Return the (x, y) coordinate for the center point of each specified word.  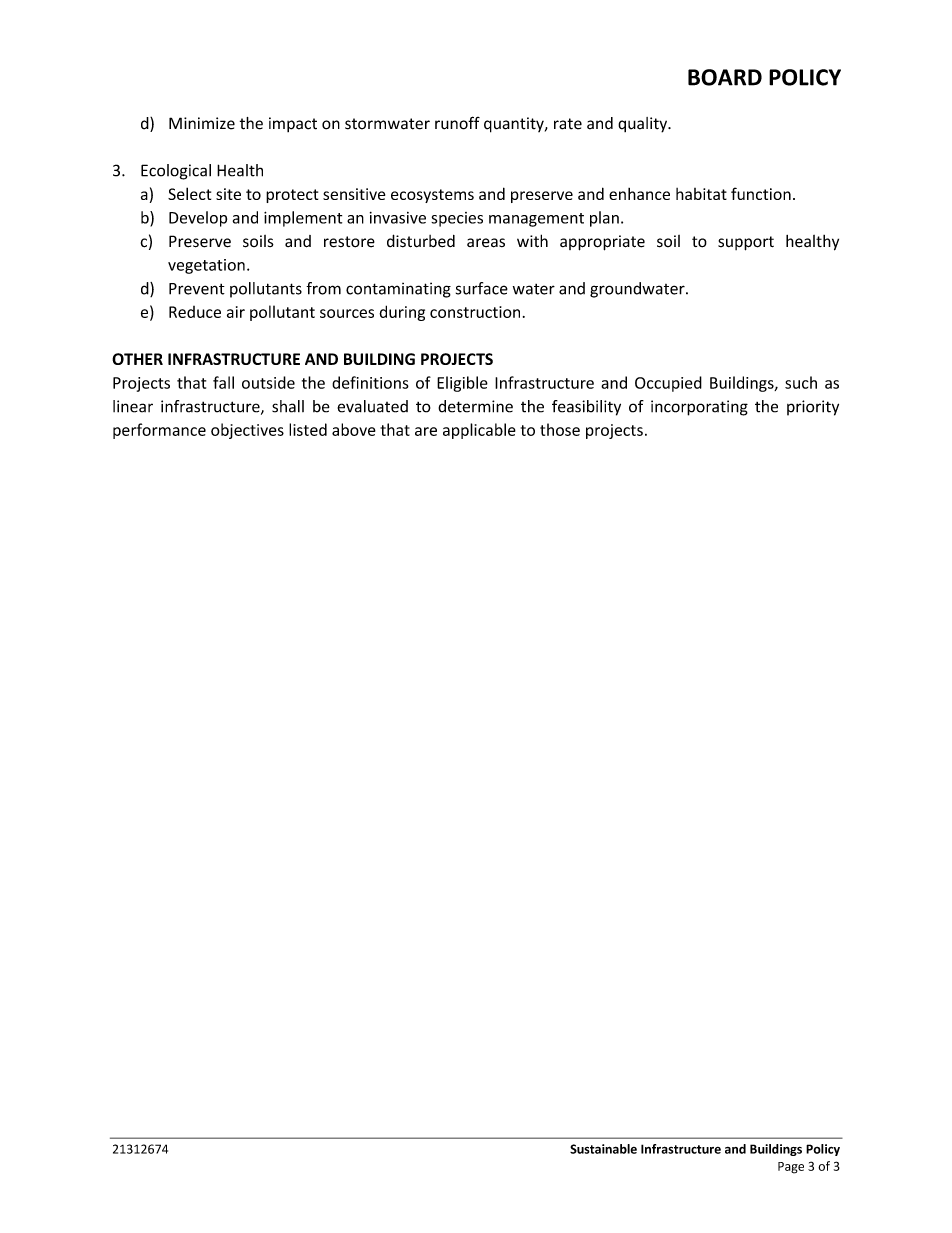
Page (791, 1168)
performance (159, 431)
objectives (247, 431)
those (560, 429)
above (354, 429)
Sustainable (603, 1149)
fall (223, 382)
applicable (479, 431)
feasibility (586, 408)
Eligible (462, 384)
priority (813, 408)
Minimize (202, 123)
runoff (457, 123)
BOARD (725, 77)
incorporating (699, 408)
